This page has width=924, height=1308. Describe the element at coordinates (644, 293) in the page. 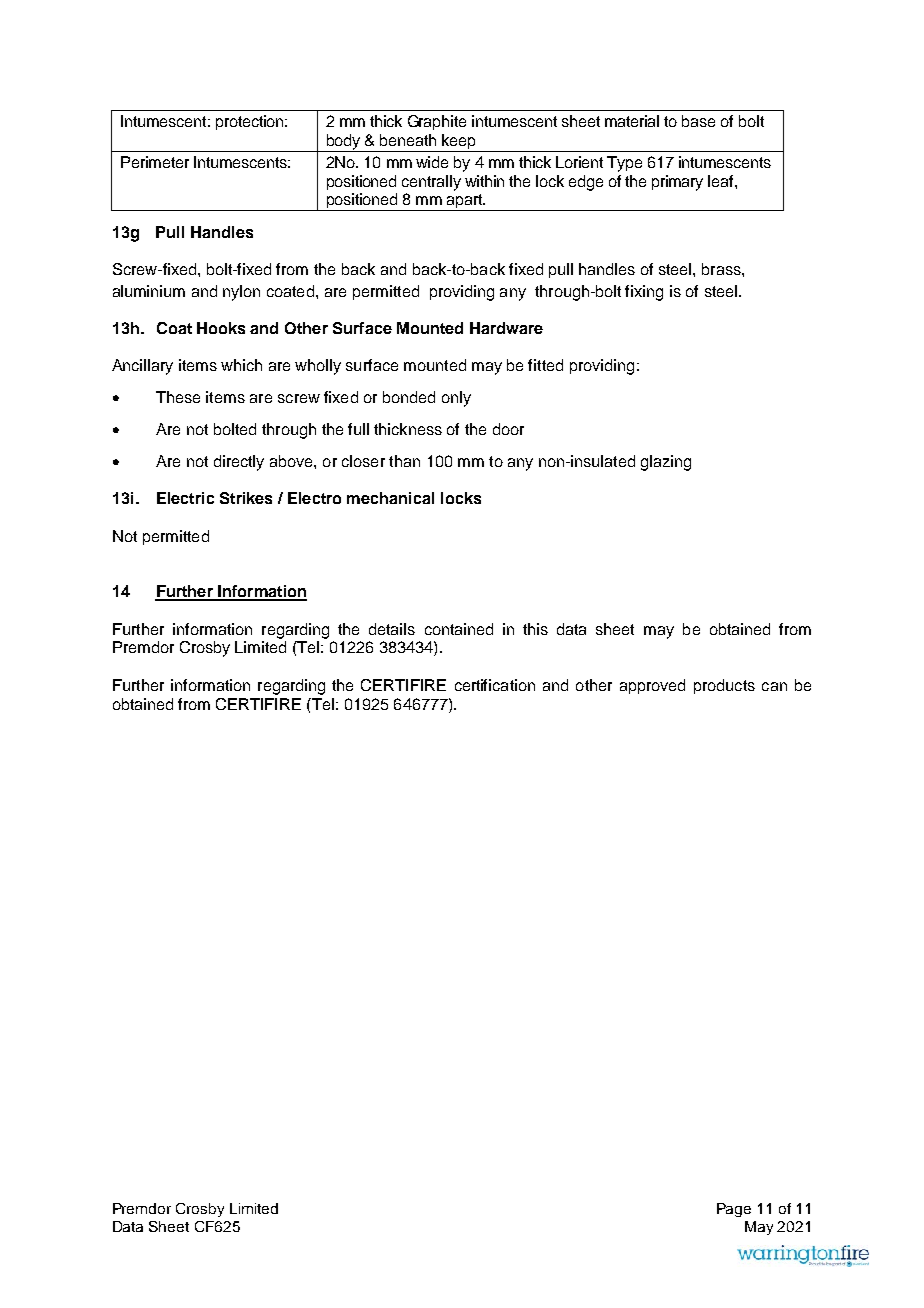

I see `fixing` at that location.
